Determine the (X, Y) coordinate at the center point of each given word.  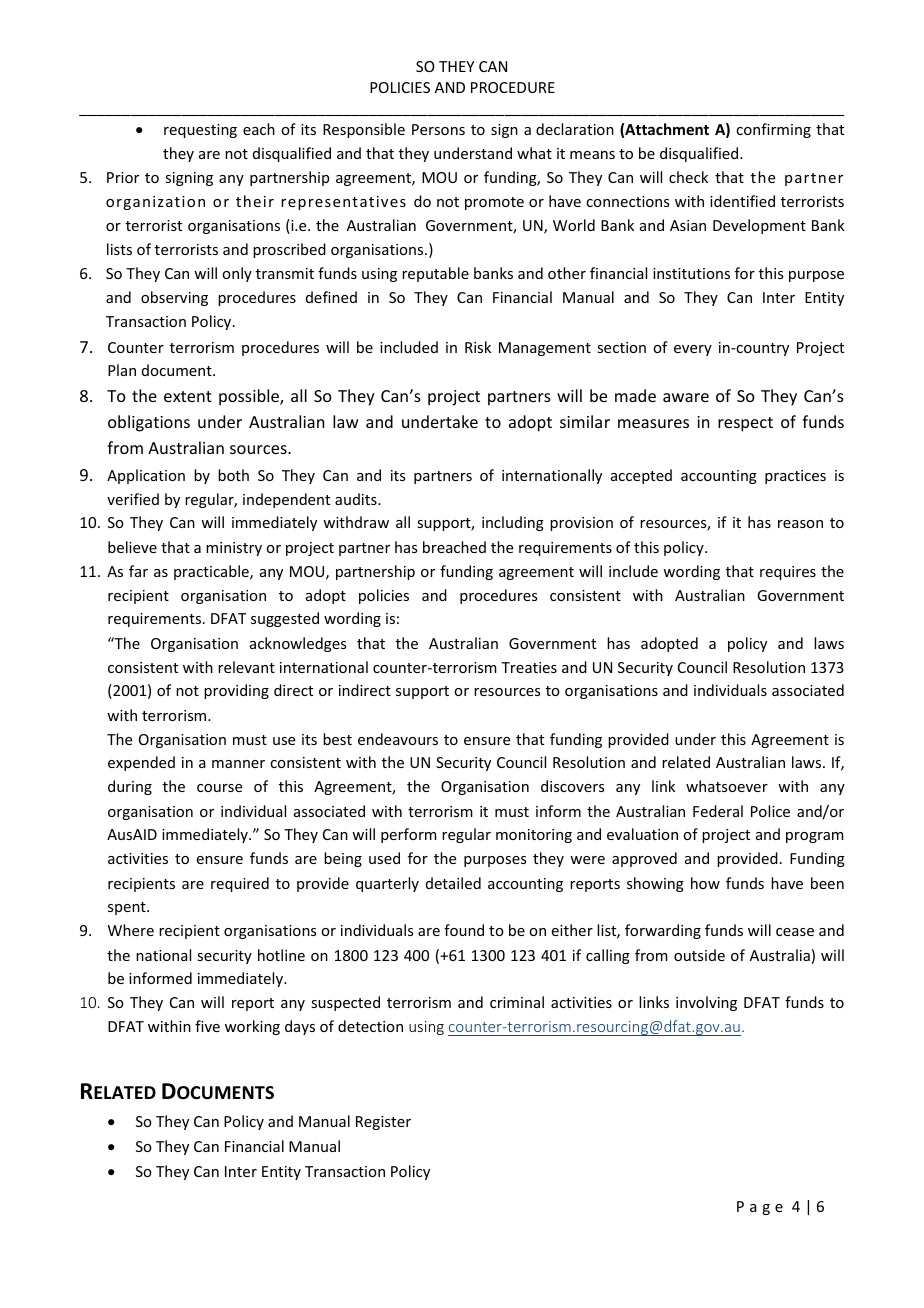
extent (188, 396)
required (240, 884)
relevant (246, 667)
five (207, 1026)
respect (745, 424)
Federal (718, 811)
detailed (453, 883)
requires (788, 573)
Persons (438, 129)
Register (383, 1123)
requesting (200, 131)
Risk (478, 347)
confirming (773, 130)
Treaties (529, 667)
